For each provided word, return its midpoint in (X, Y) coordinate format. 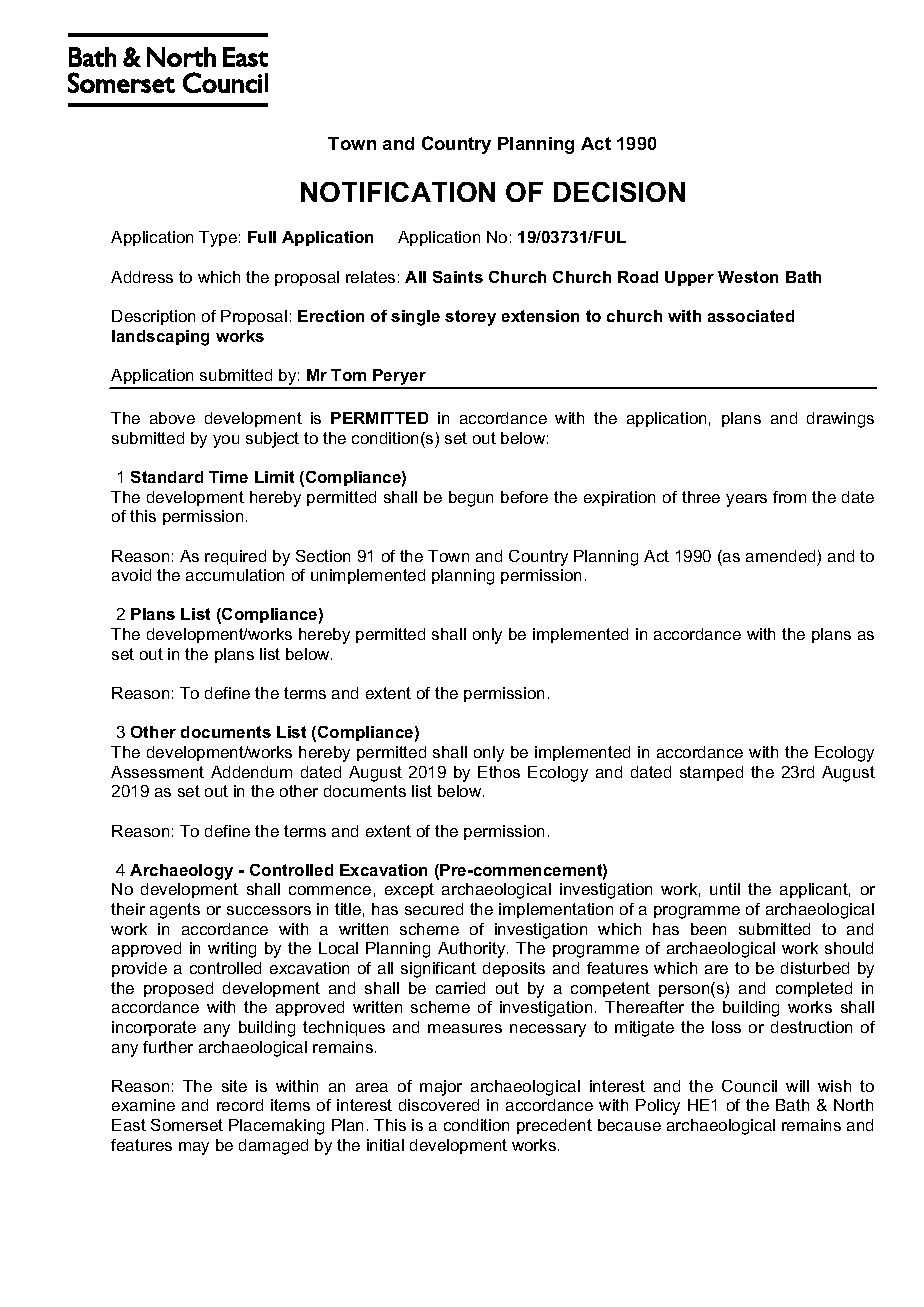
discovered (439, 1105)
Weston (748, 277)
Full (262, 237)
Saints (458, 277)
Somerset (187, 1125)
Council (749, 1086)
